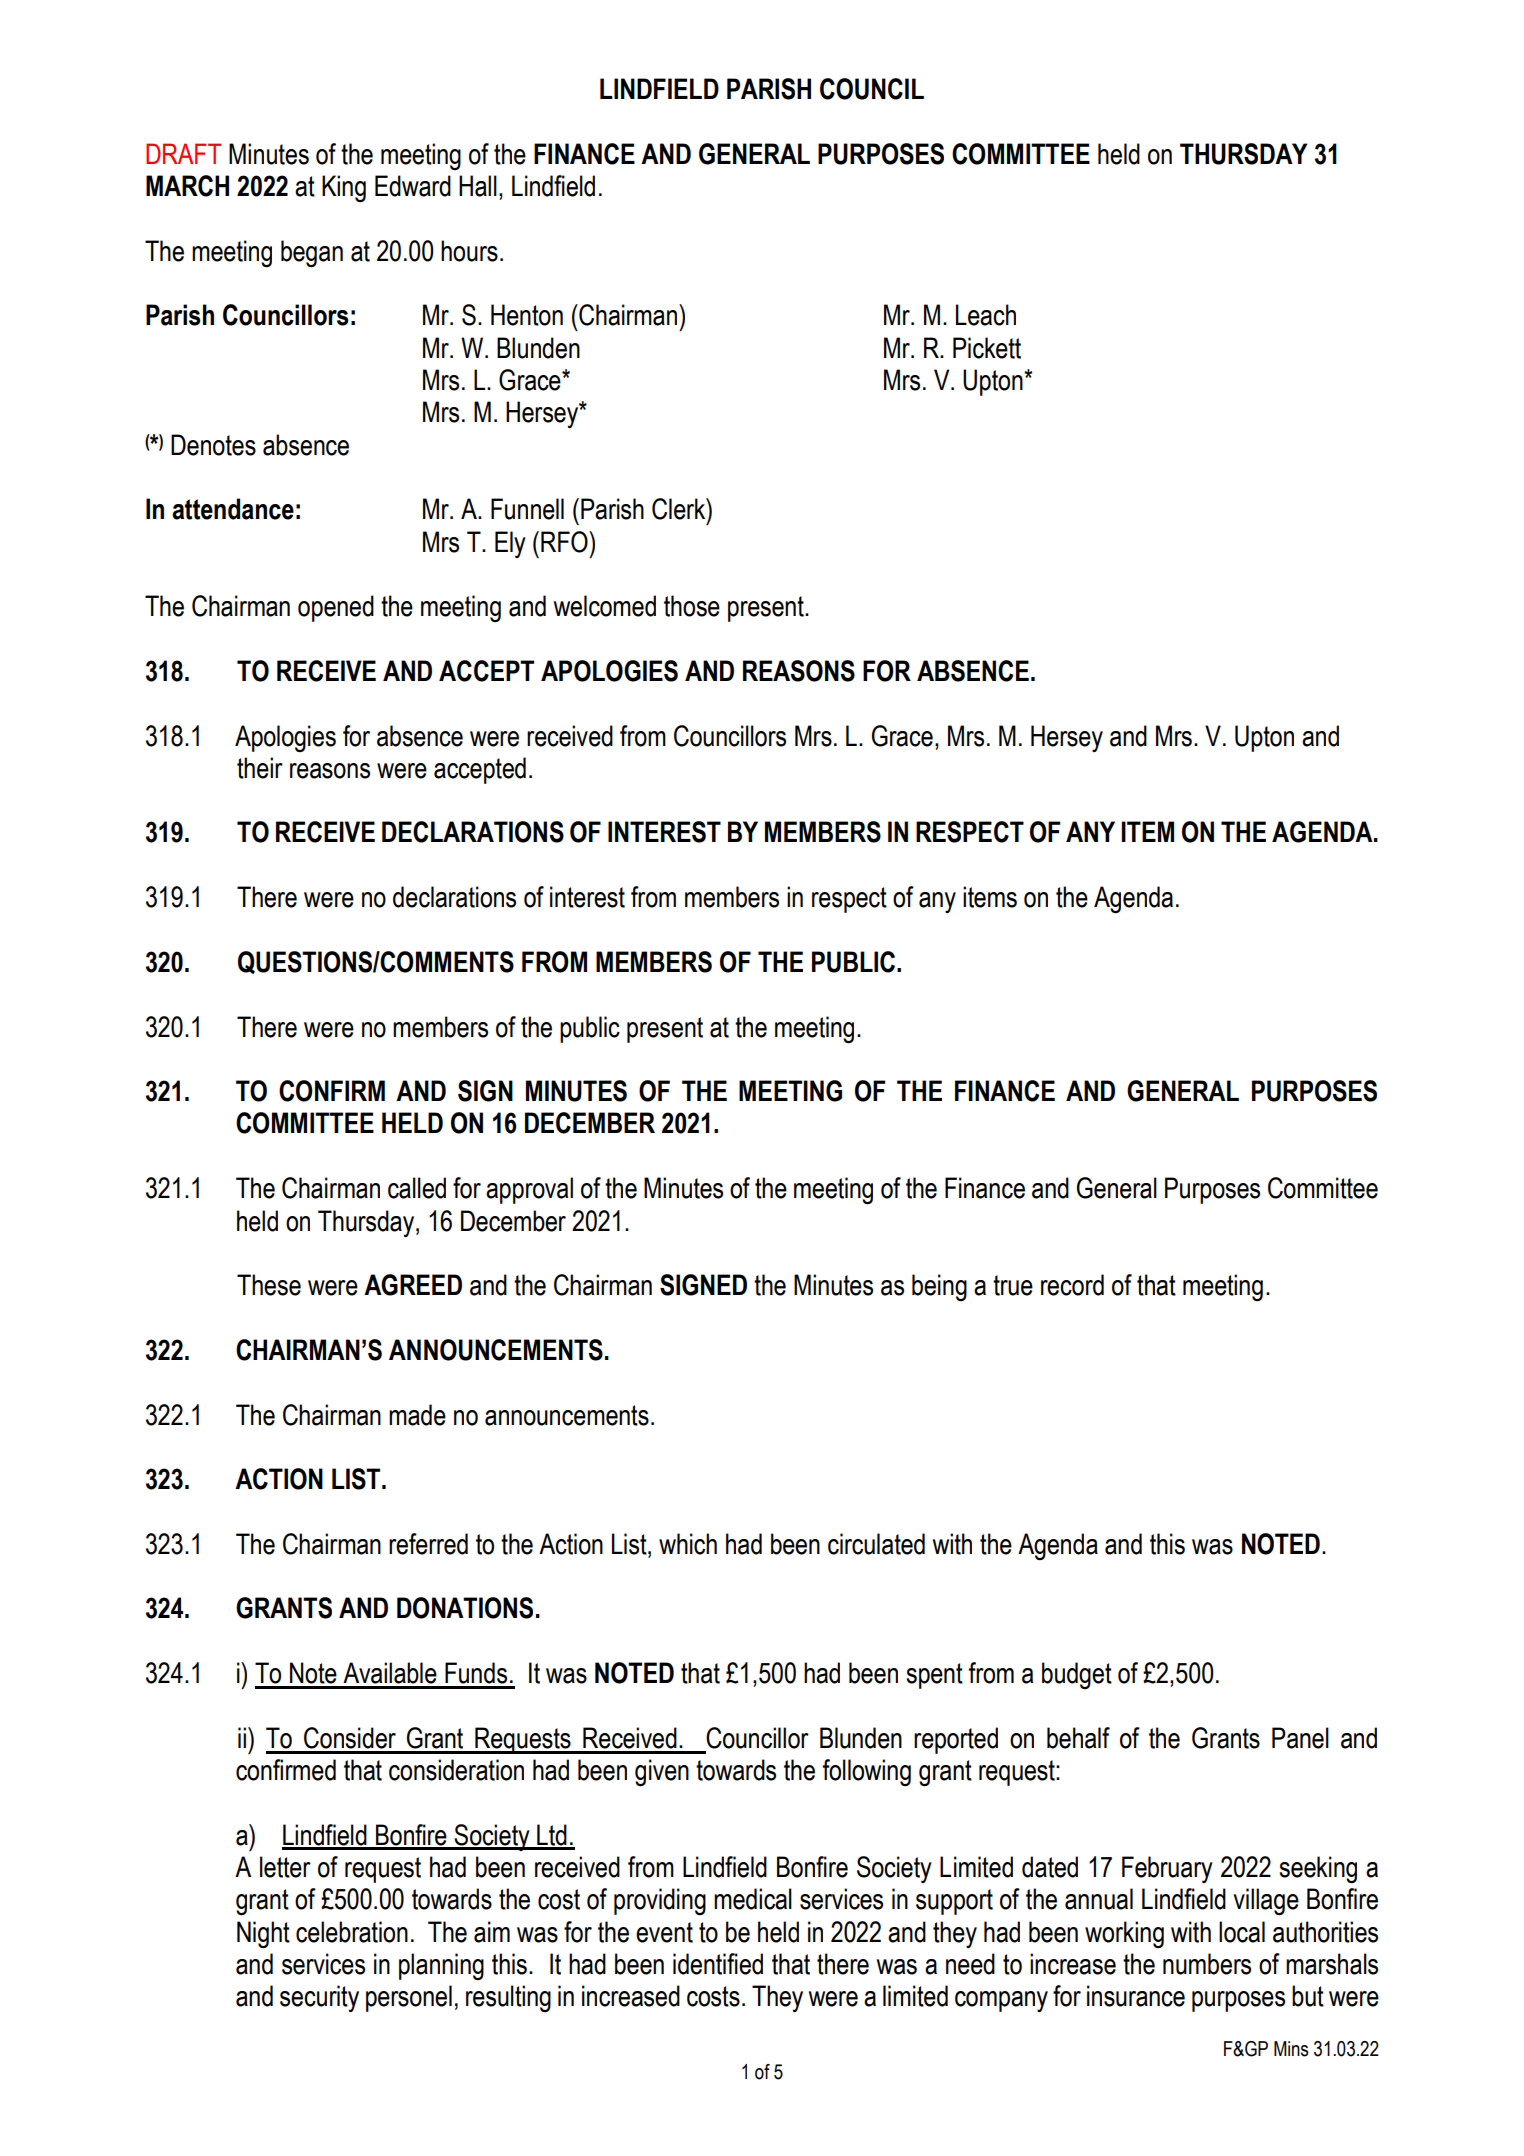 The width and height of the screenshot is (1524, 2156). Describe the element at coordinates (417, 1415) in the screenshot. I see `made` at that location.
